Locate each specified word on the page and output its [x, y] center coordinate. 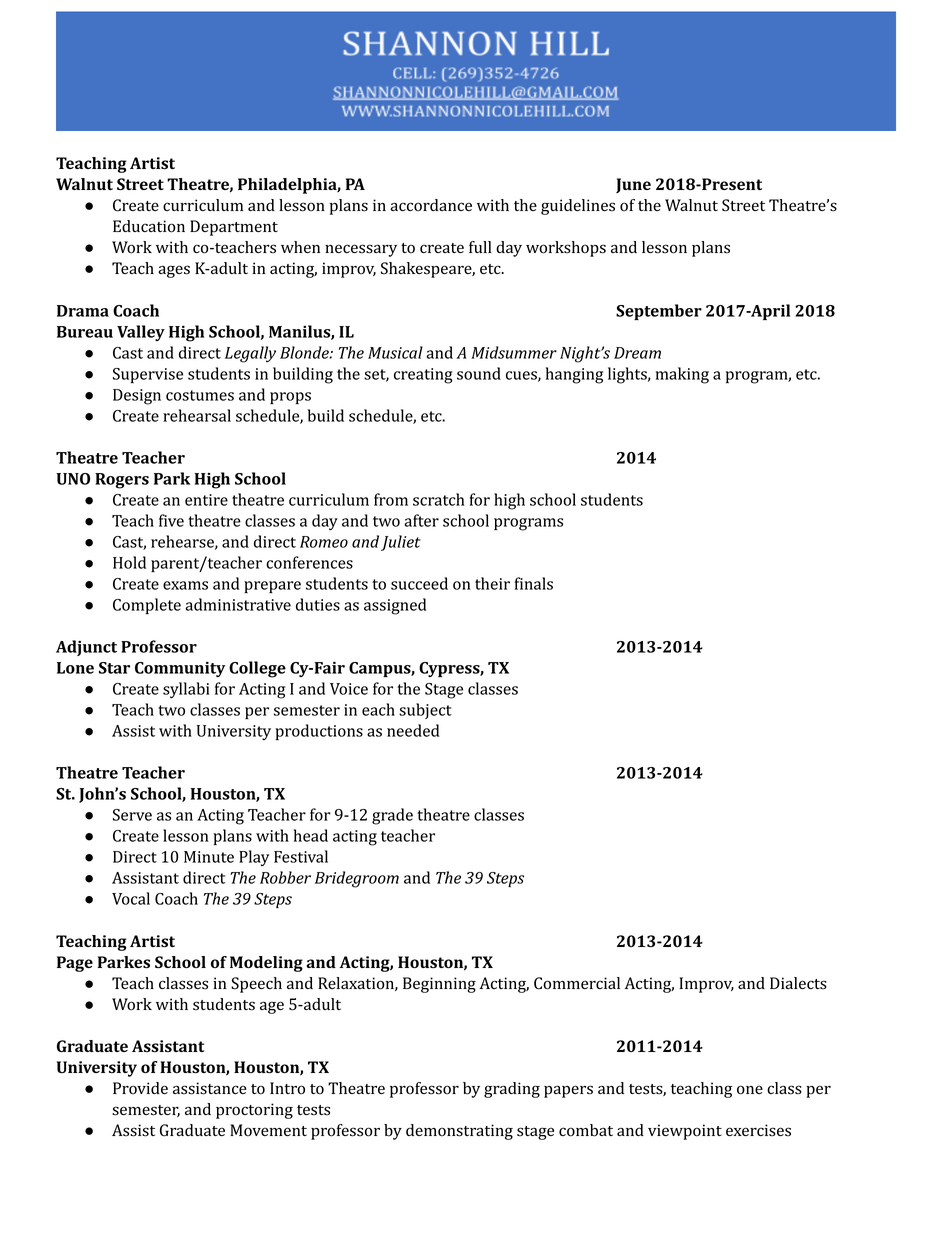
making [682, 375]
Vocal [131, 898]
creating [423, 376]
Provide [140, 1088]
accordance [431, 205]
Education [149, 226]
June [633, 185]
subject [425, 711]
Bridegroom [357, 879]
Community [180, 669]
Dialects [798, 983]
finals [534, 583]
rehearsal [197, 415]
